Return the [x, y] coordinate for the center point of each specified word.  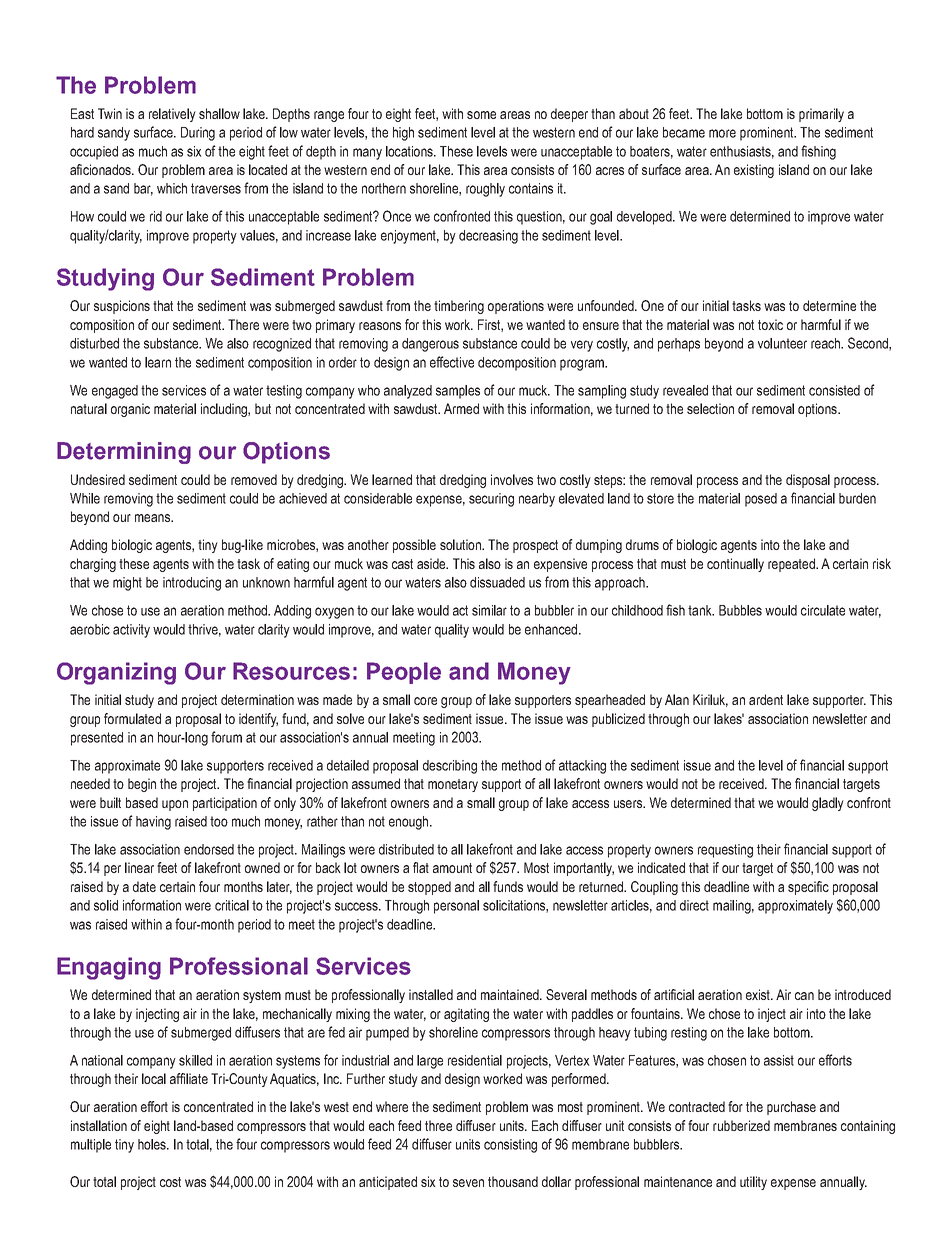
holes [153, 1144]
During [198, 134]
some [481, 115]
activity [131, 631]
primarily [821, 115]
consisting [510, 1146]
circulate [823, 610]
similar [489, 610]
